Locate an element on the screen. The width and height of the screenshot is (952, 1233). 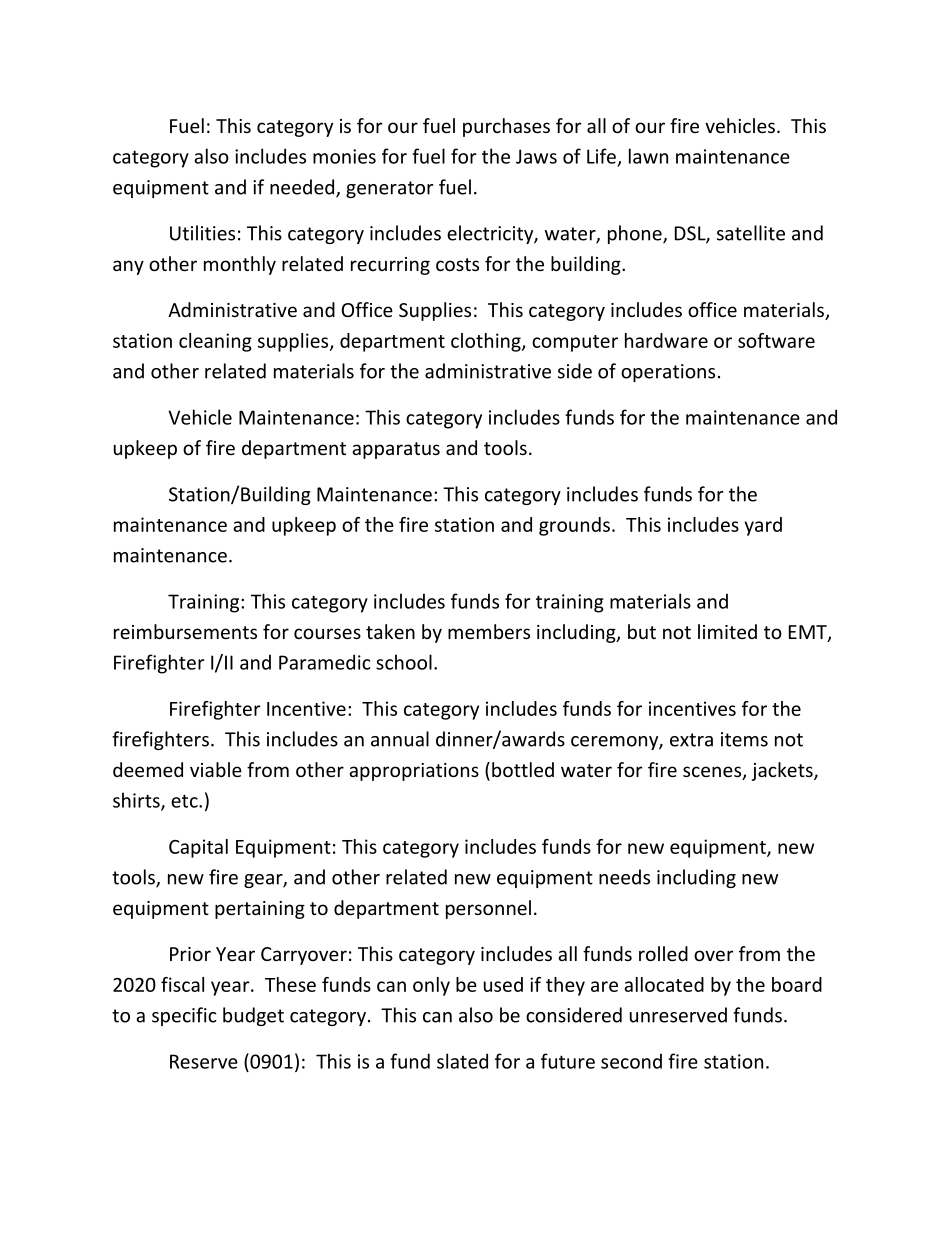
etc is located at coordinates (185, 801).
